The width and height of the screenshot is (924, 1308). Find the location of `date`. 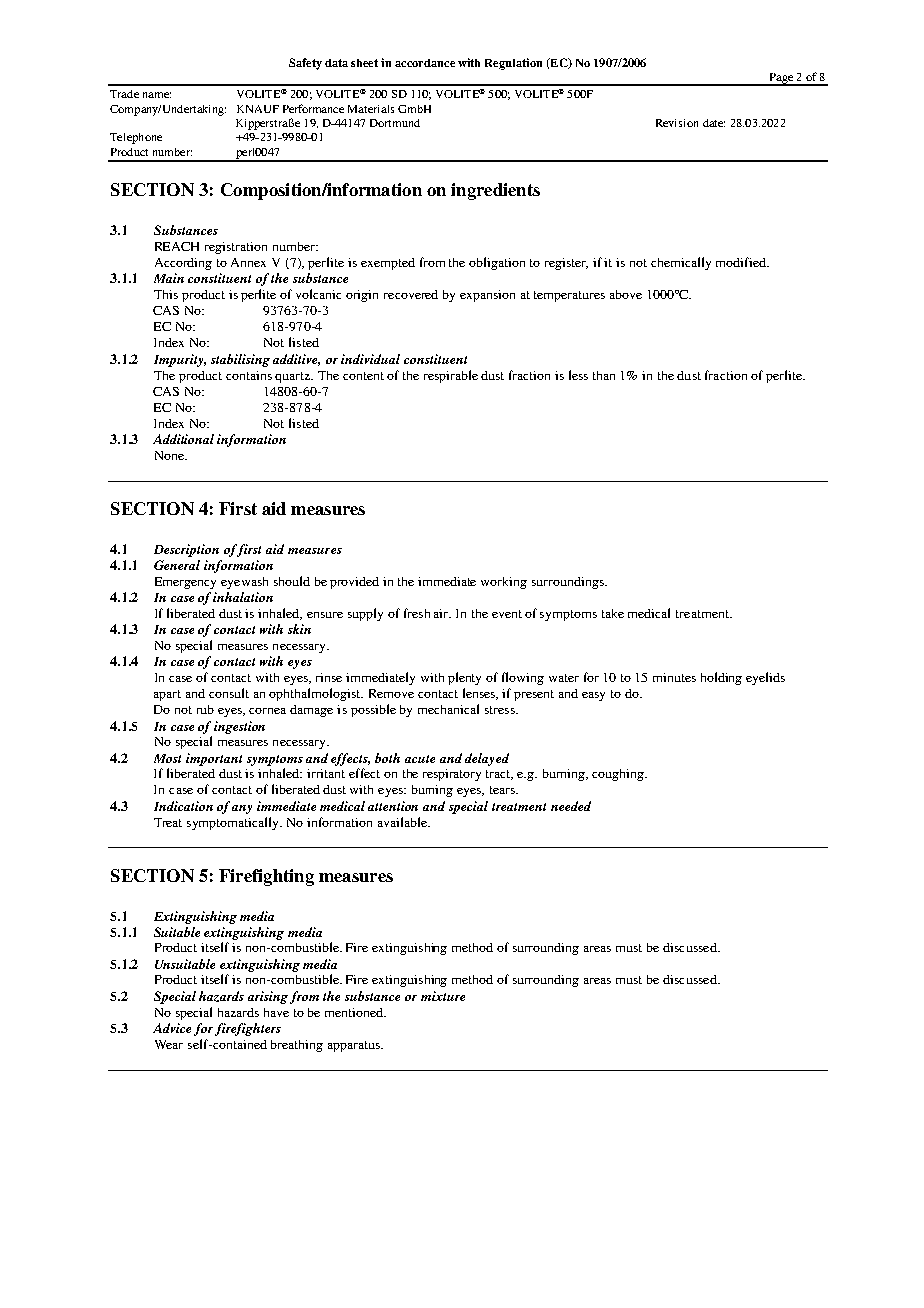

date is located at coordinates (714, 123).
